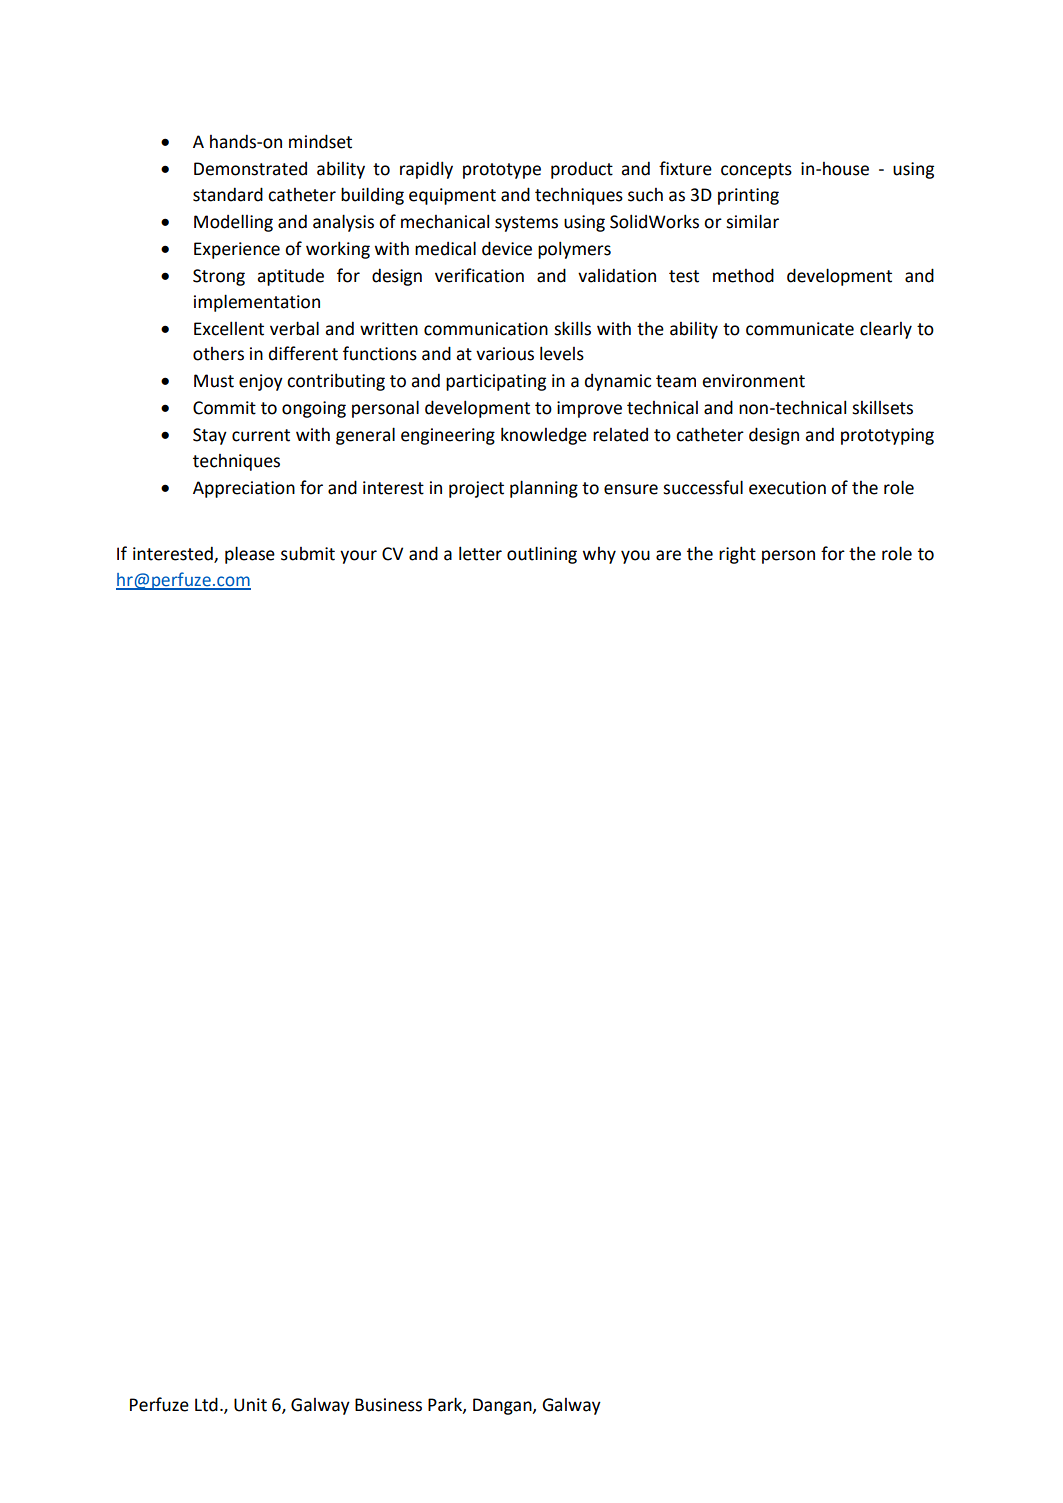 This image has width=1063, height=1503. I want to click on Unit, so click(250, 1405).
